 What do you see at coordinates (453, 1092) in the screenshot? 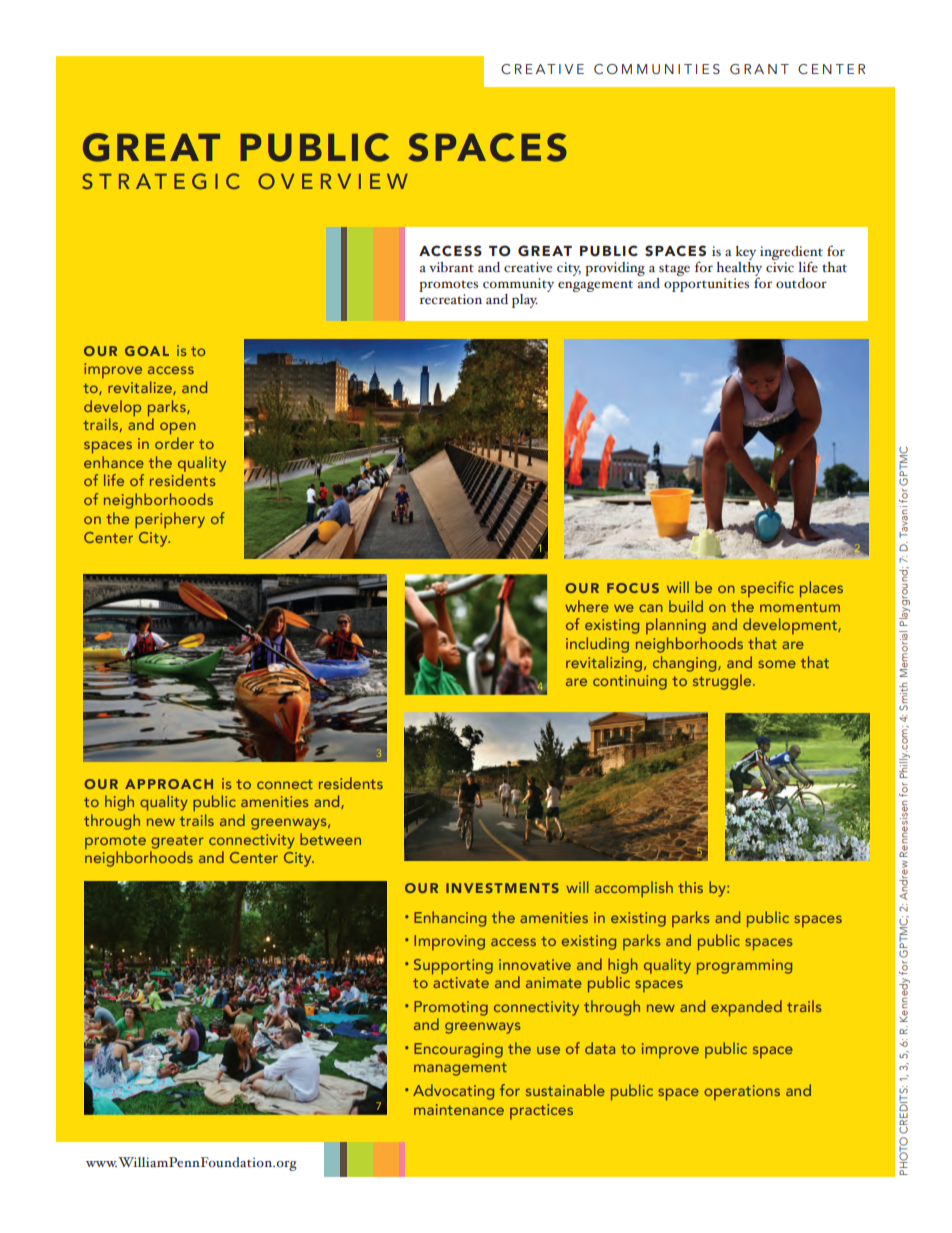
I see `Advocating` at bounding box center [453, 1092].
